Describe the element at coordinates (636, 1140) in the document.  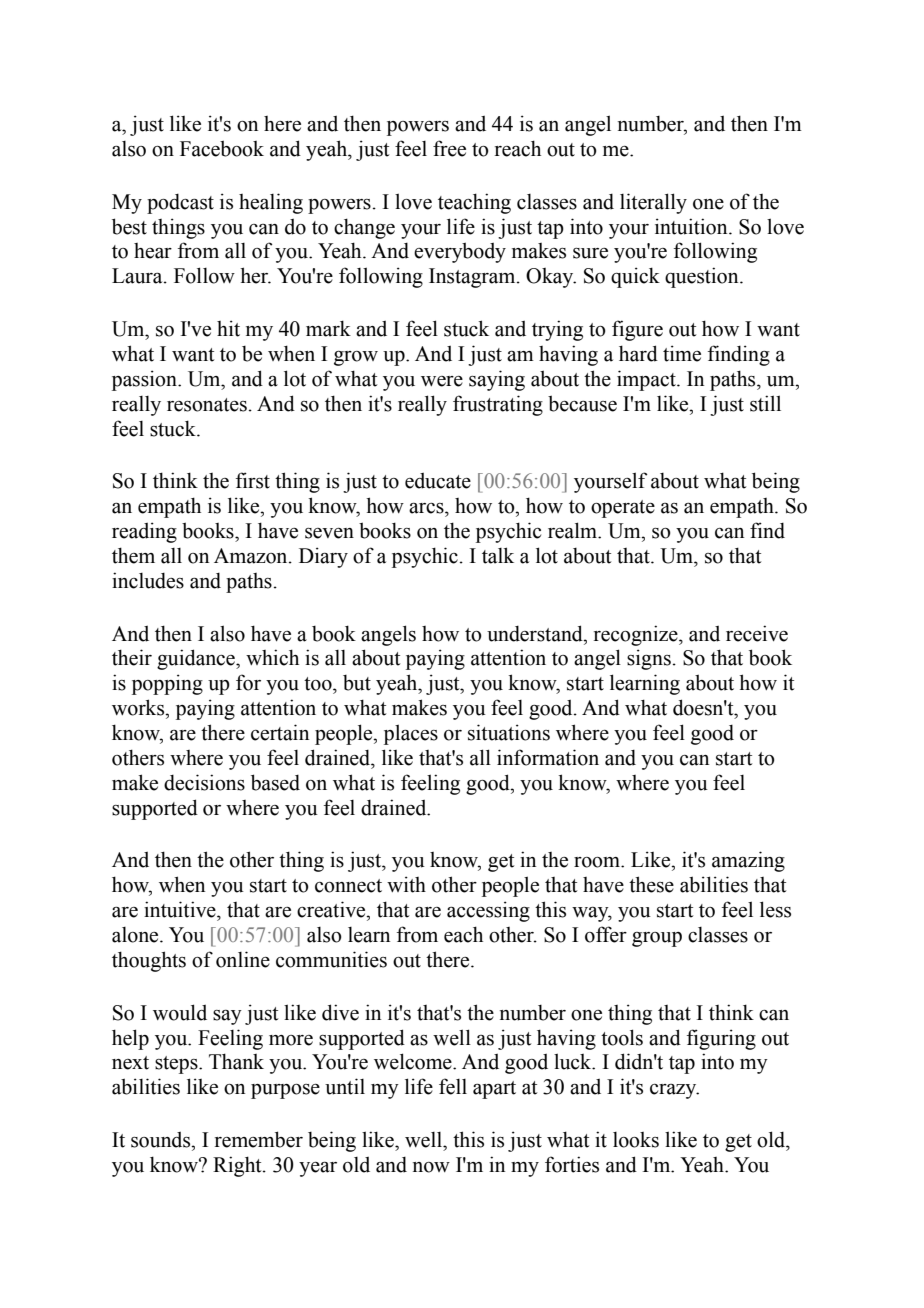
I see `looks` at that location.
